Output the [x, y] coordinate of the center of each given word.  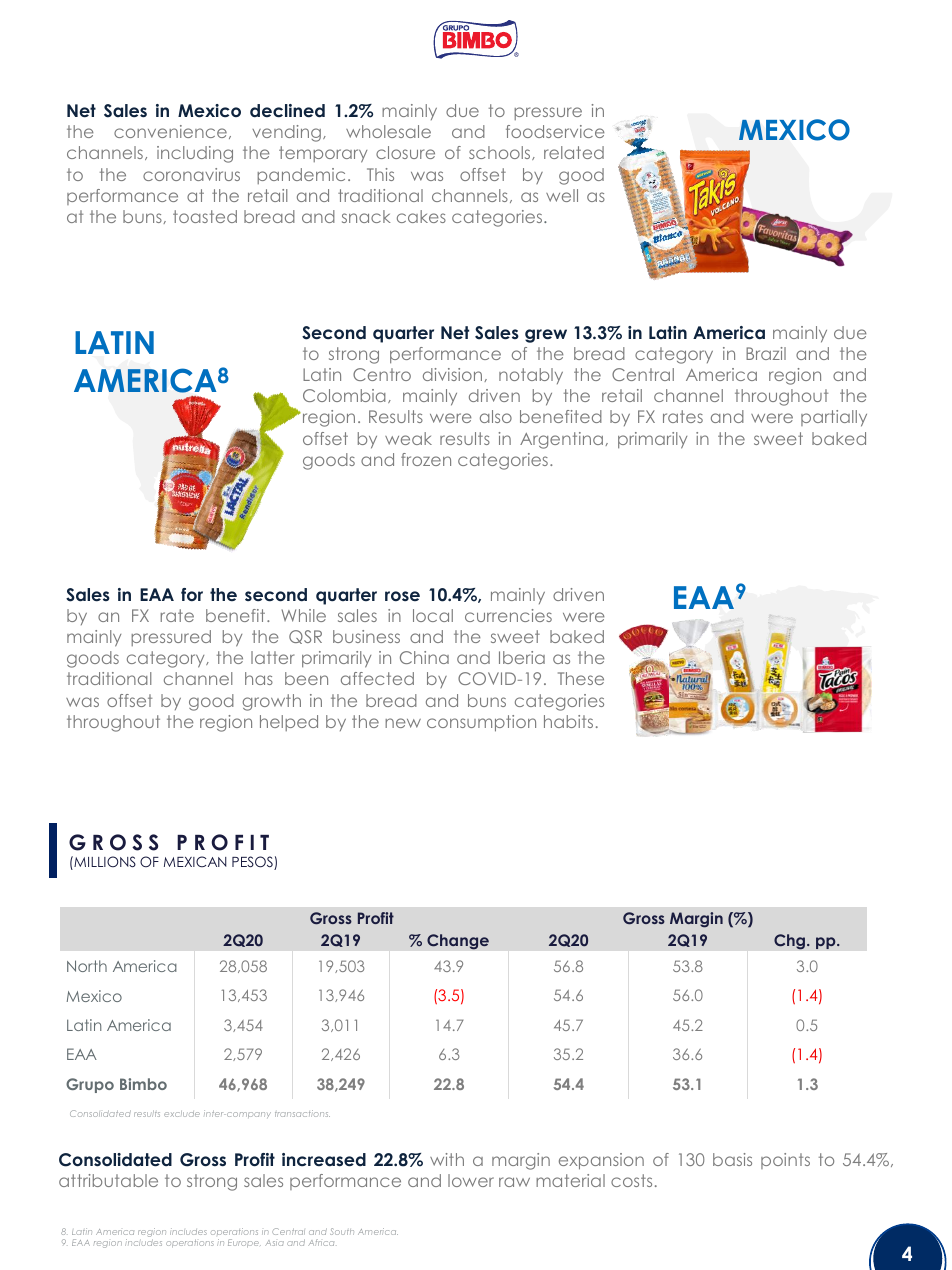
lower [471, 1180]
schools [501, 153]
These [581, 678]
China [424, 657]
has [259, 678]
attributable [108, 1180]
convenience [170, 131]
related [574, 152]
